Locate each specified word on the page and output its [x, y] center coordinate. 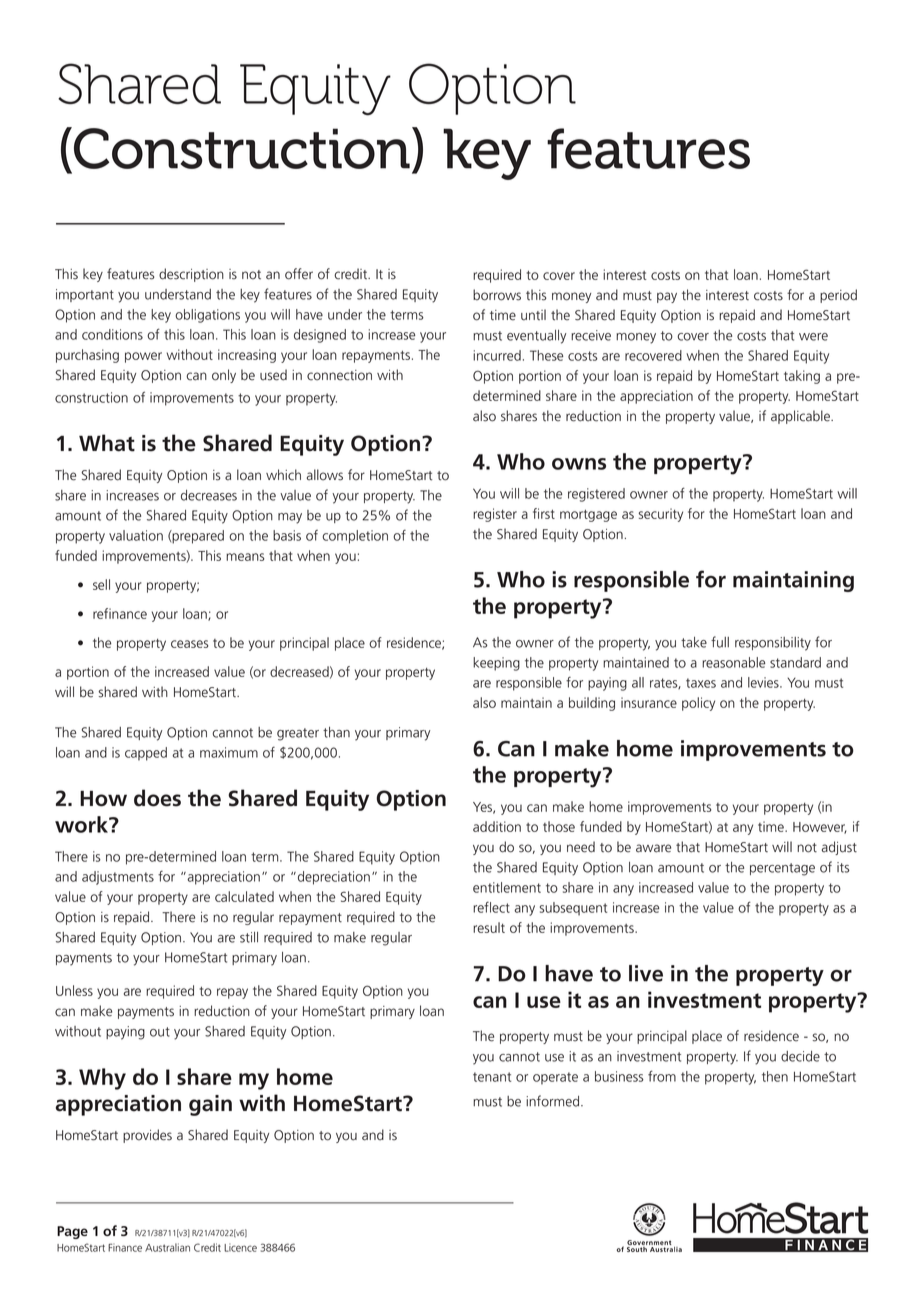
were [813, 337]
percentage [782, 869]
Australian [167, 1247]
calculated [244, 896]
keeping [496, 664]
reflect [491, 907]
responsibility [773, 644]
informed [554, 1101]
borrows [497, 295]
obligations [207, 316]
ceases [189, 644]
